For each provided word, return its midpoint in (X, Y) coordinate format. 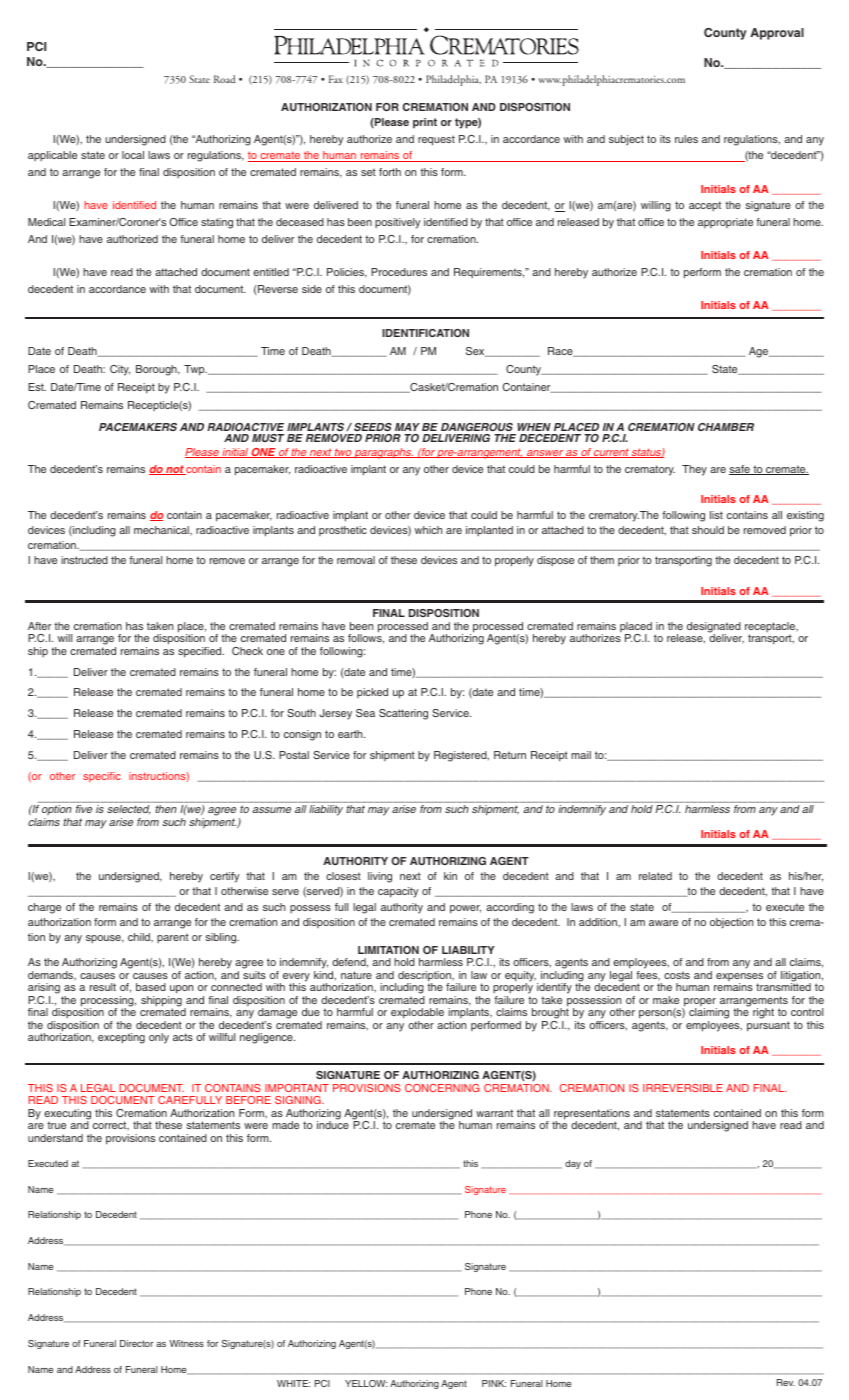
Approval (777, 34)
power (465, 909)
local (133, 155)
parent (173, 938)
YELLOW (366, 1383)
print (425, 123)
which (428, 530)
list (716, 515)
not (175, 470)
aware (663, 923)
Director (136, 1343)
